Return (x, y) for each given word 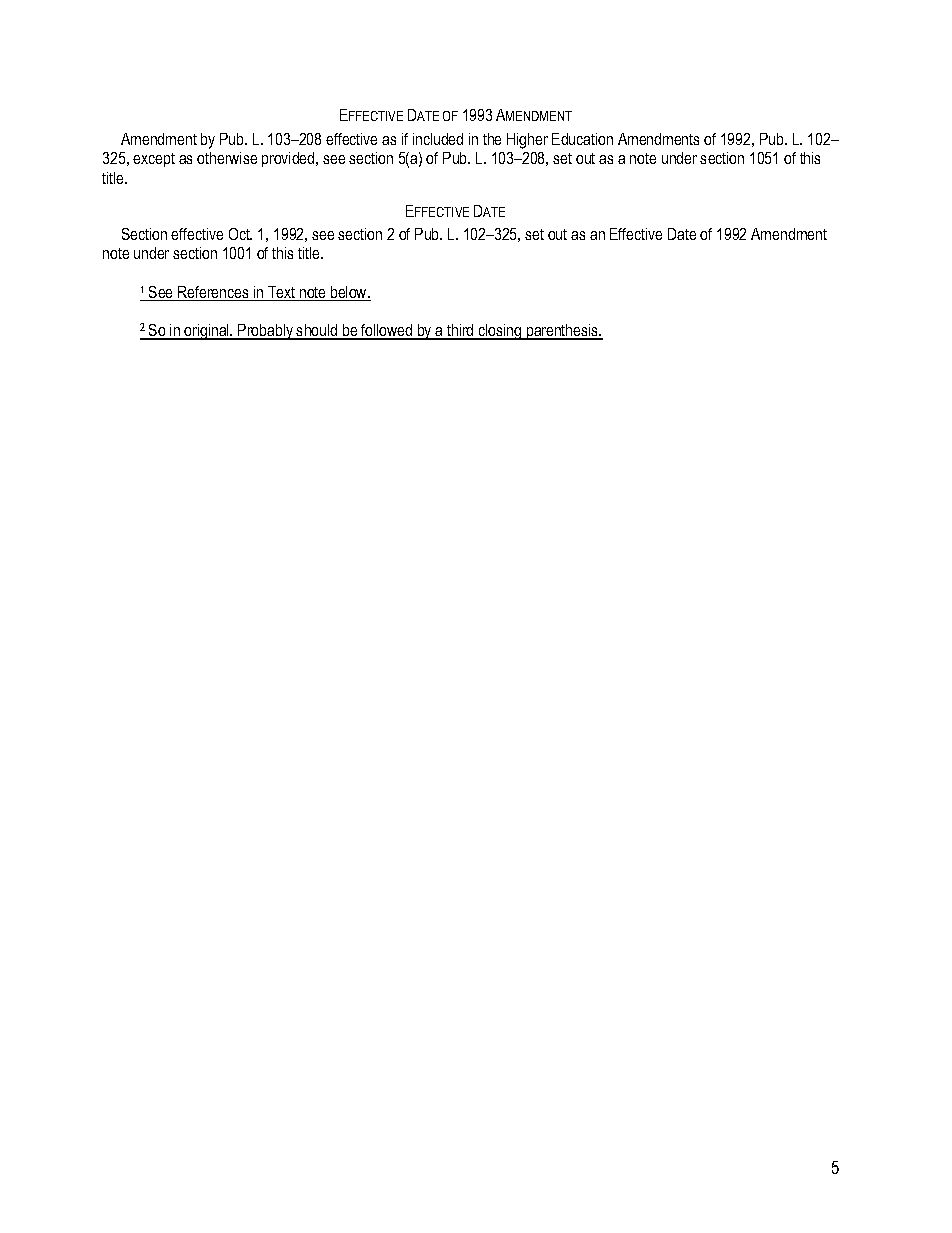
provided (289, 159)
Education (582, 139)
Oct (240, 234)
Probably (265, 332)
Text (282, 293)
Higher (527, 141)
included (438, 139)
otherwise (227, 158)
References (213, 293)
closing (500, 332)
